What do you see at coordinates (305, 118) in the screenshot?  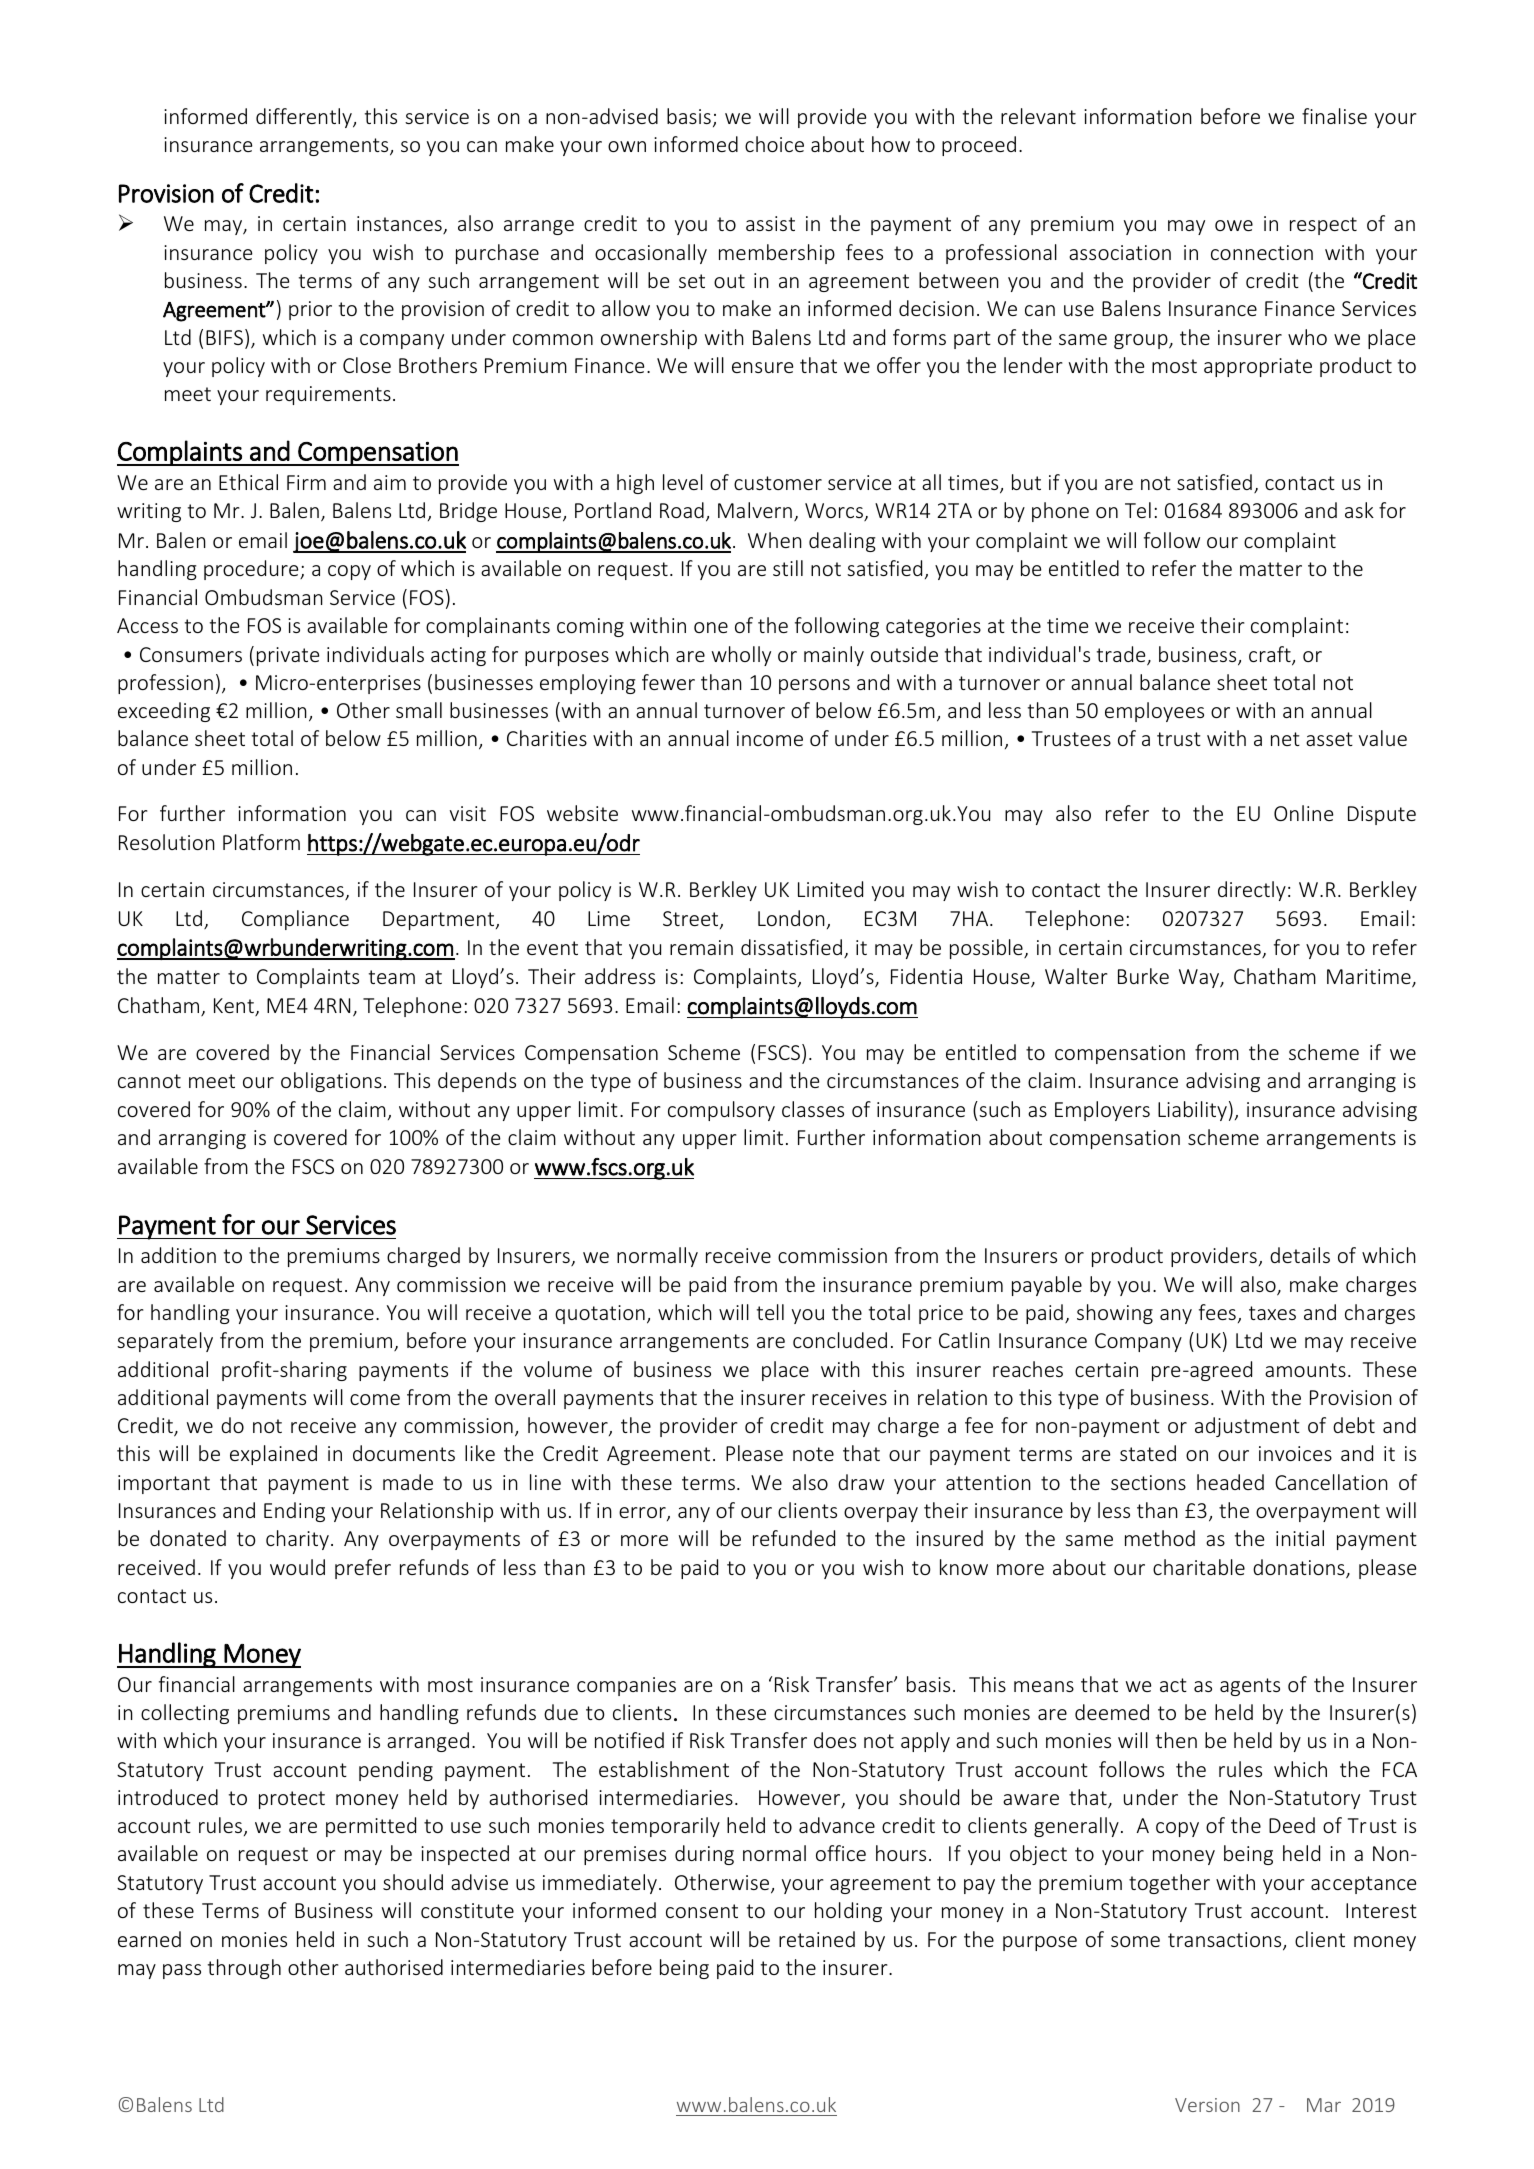 I see `differently` at bounding box center [305, 118].
